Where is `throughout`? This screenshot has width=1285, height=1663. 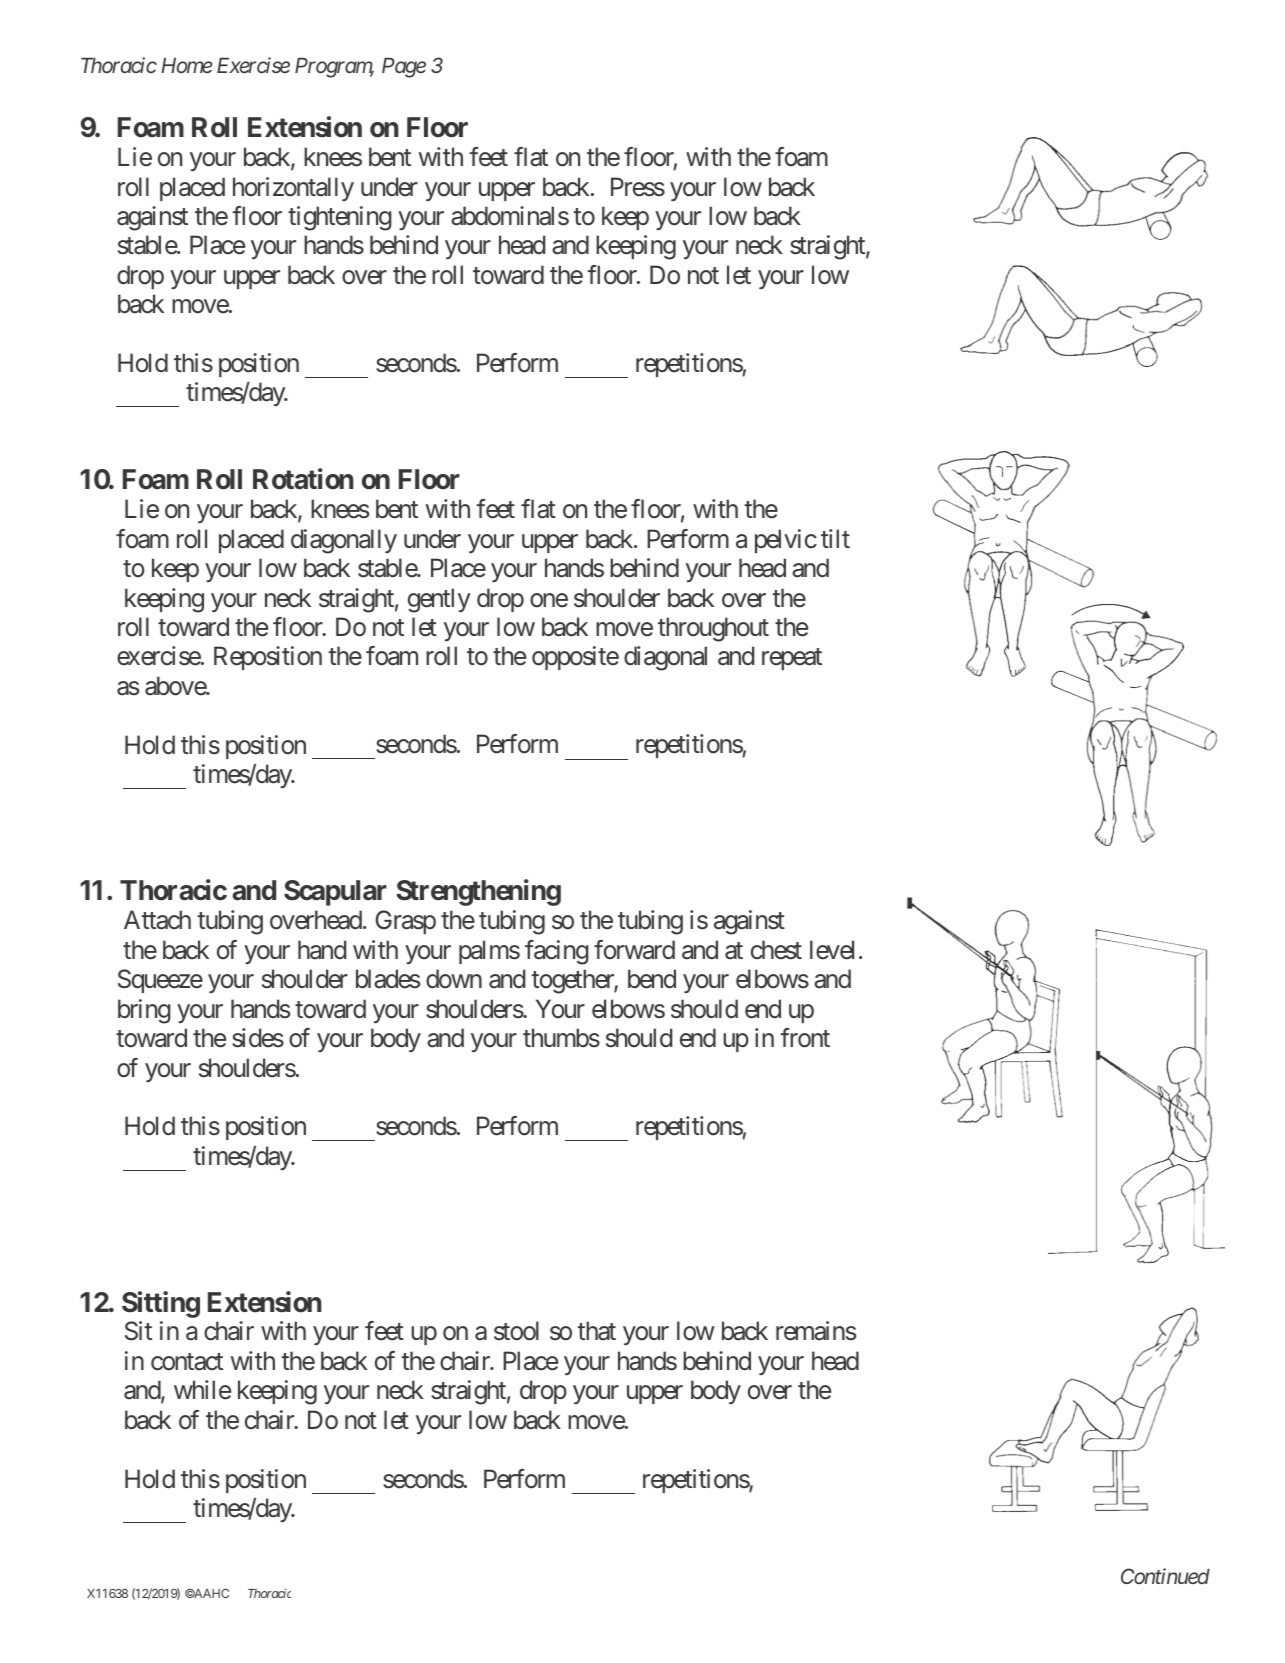
throughout is located at coordinates (713, 629).
